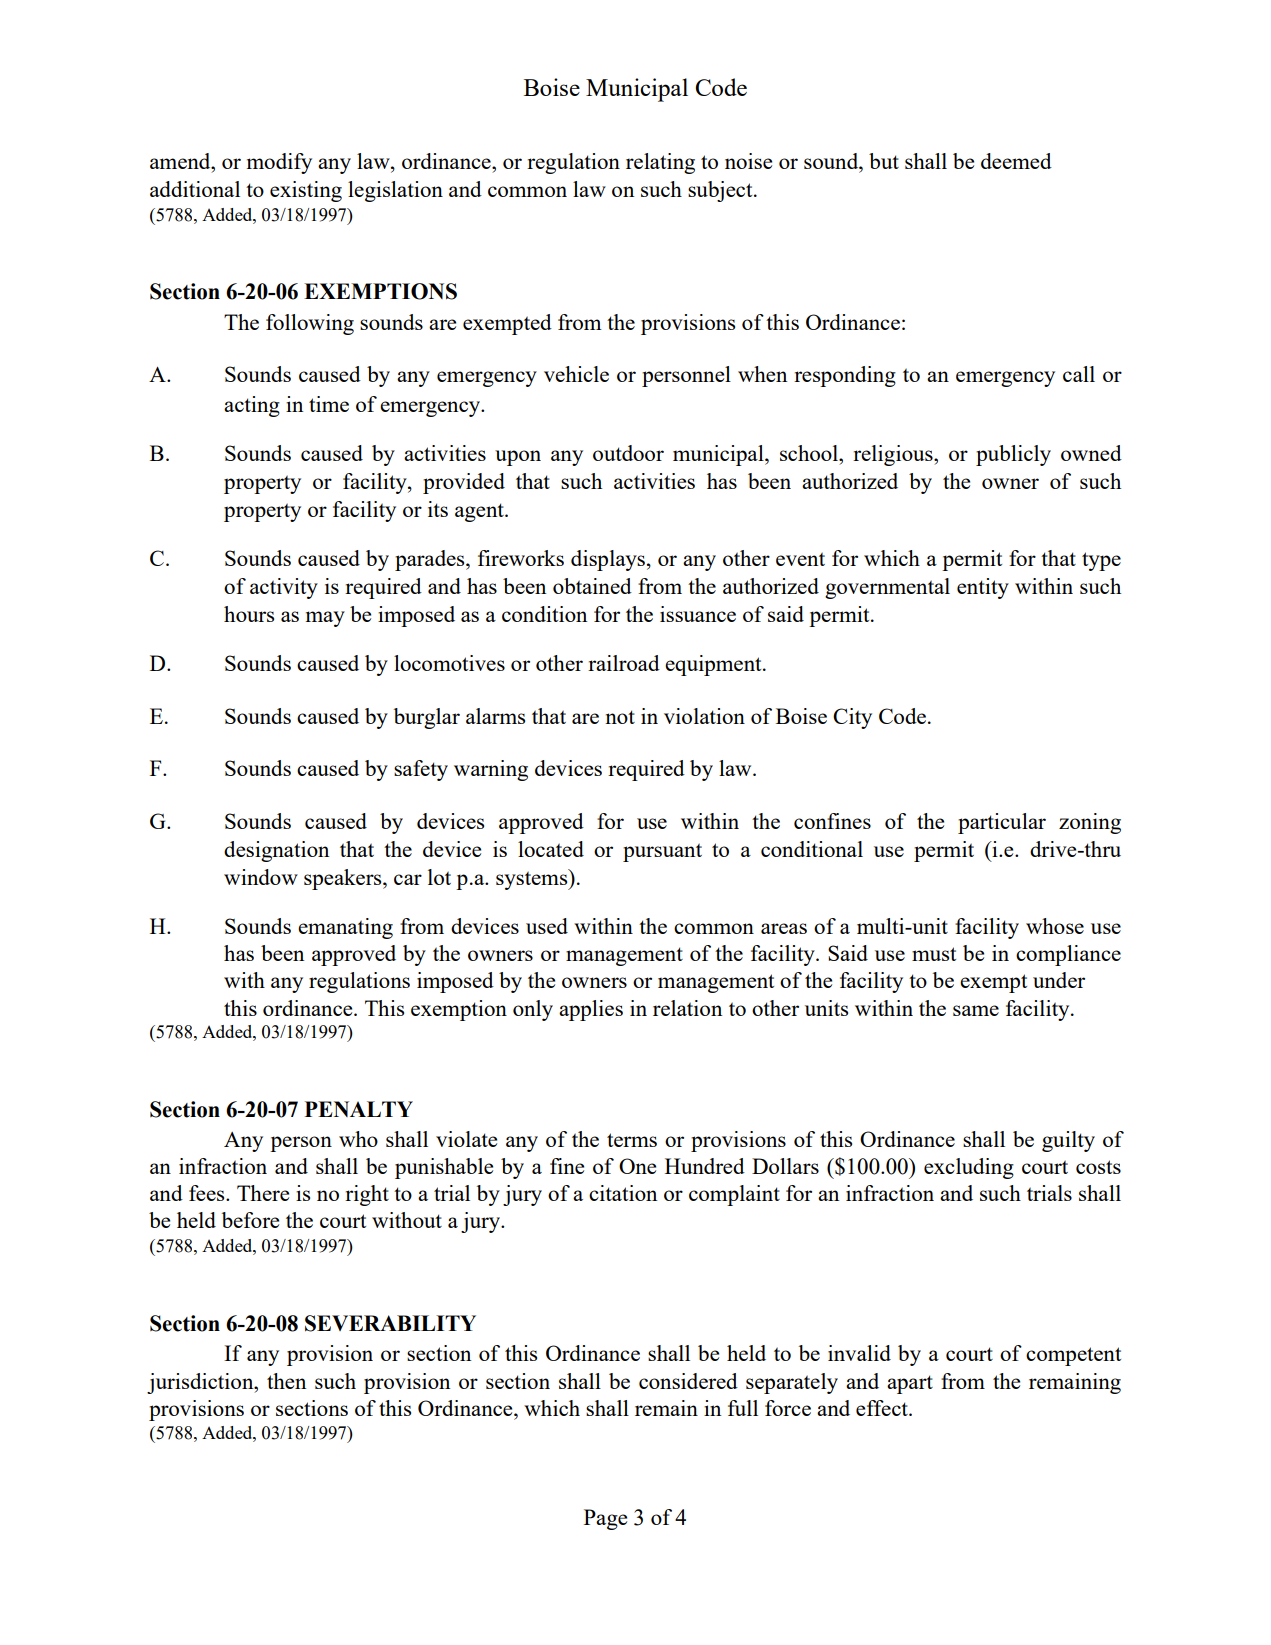 The width and height of the image is (1271, 1645). Describe the element at coordinates (306, 191) in the image. I see `existing` at that location.
